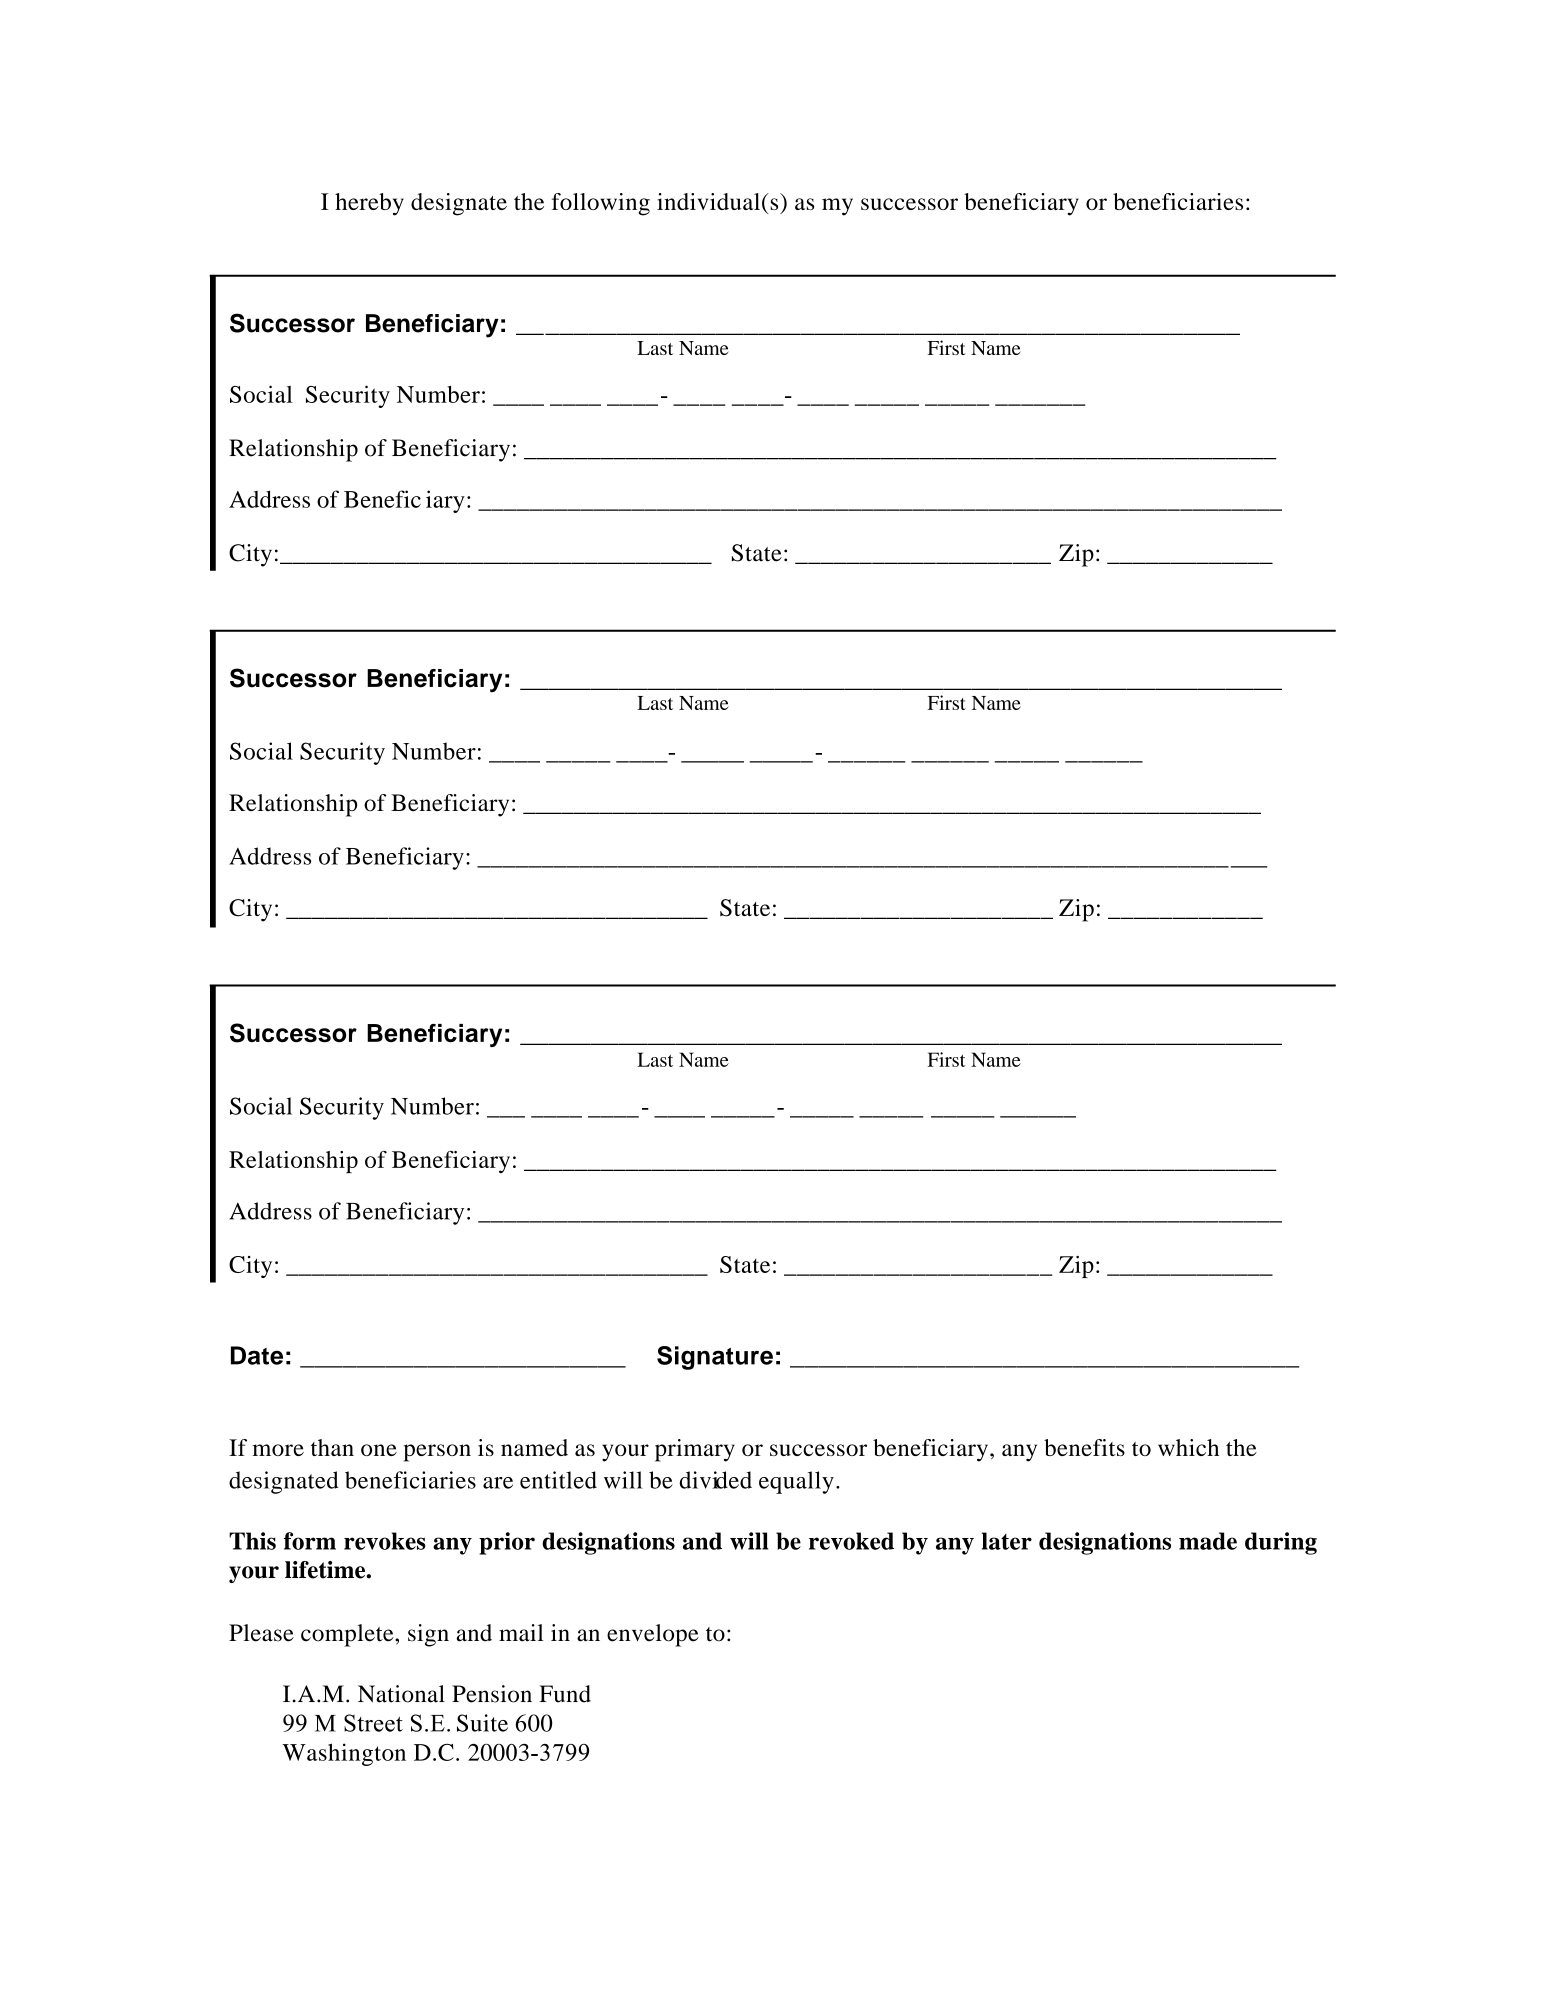  Describe the element at coordinates (601, 204) in the image. I see `following` at that location.
